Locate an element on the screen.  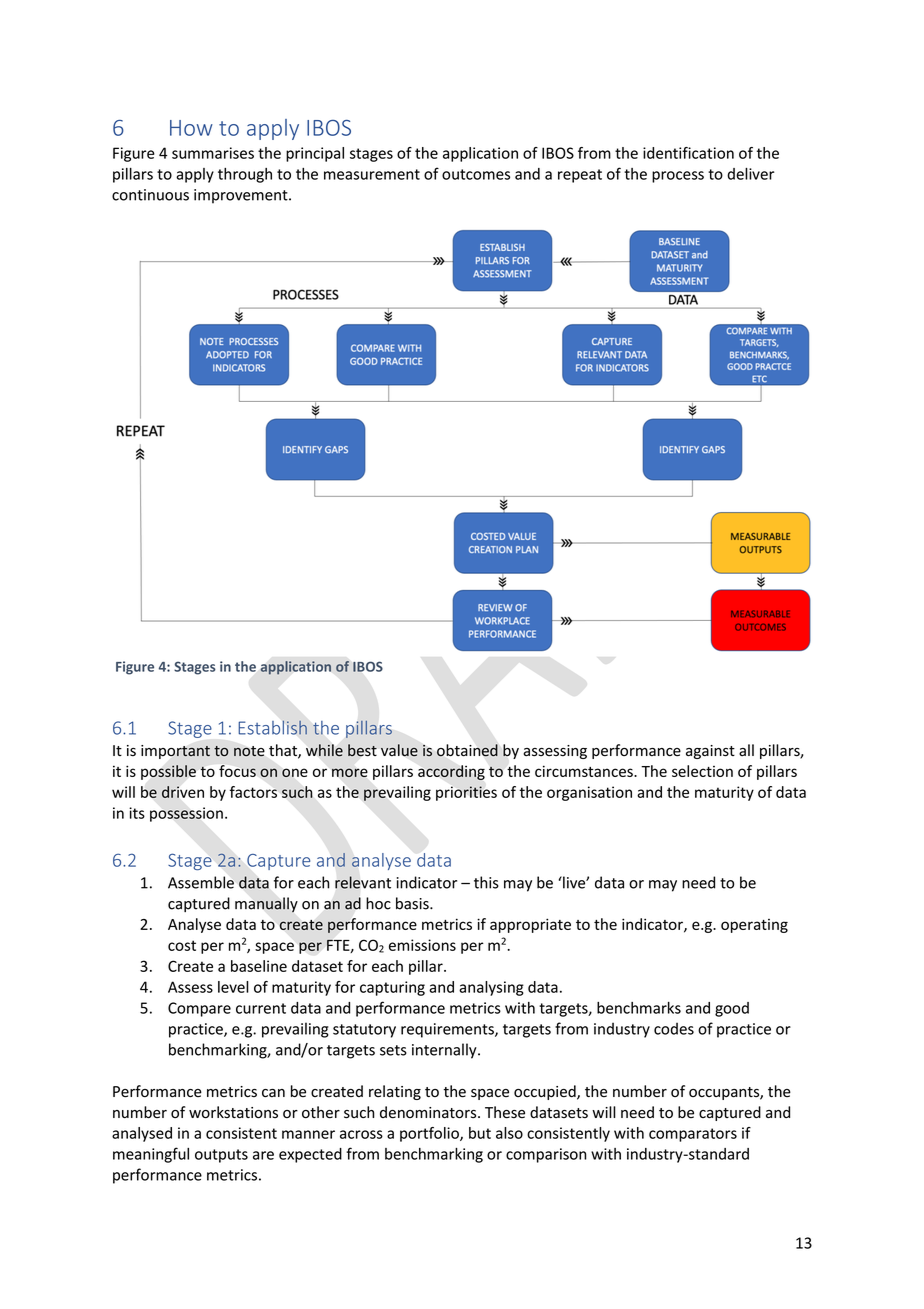
workstations is located at coordinates (233, 1112).
